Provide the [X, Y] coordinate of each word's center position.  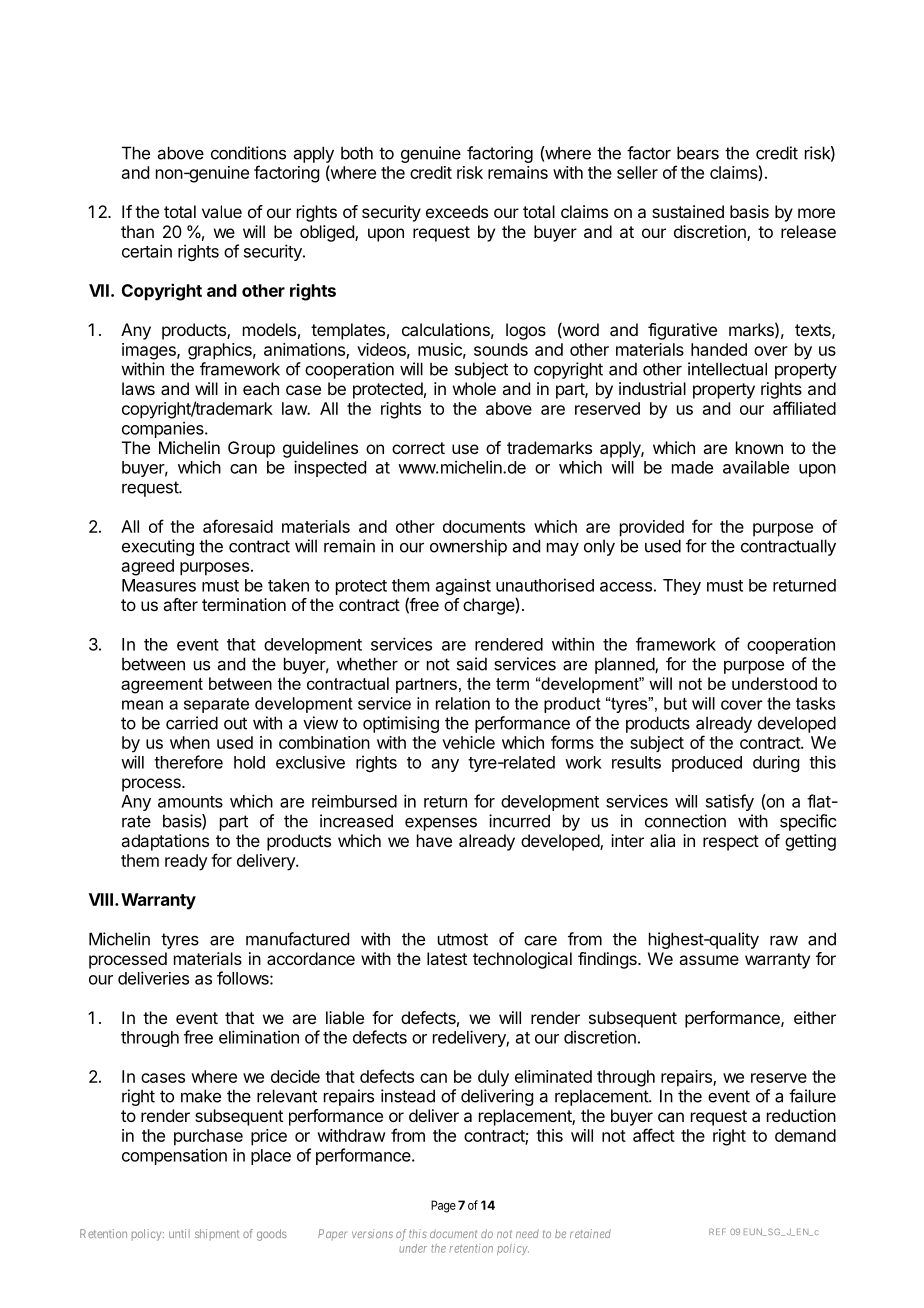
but [675, 703]
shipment [217, 1234]
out [235, 723]
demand [805, 1135]
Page [443, 1206]
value [222, 211]
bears [698, 153]
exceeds [457, 211]
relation [463, 703]
